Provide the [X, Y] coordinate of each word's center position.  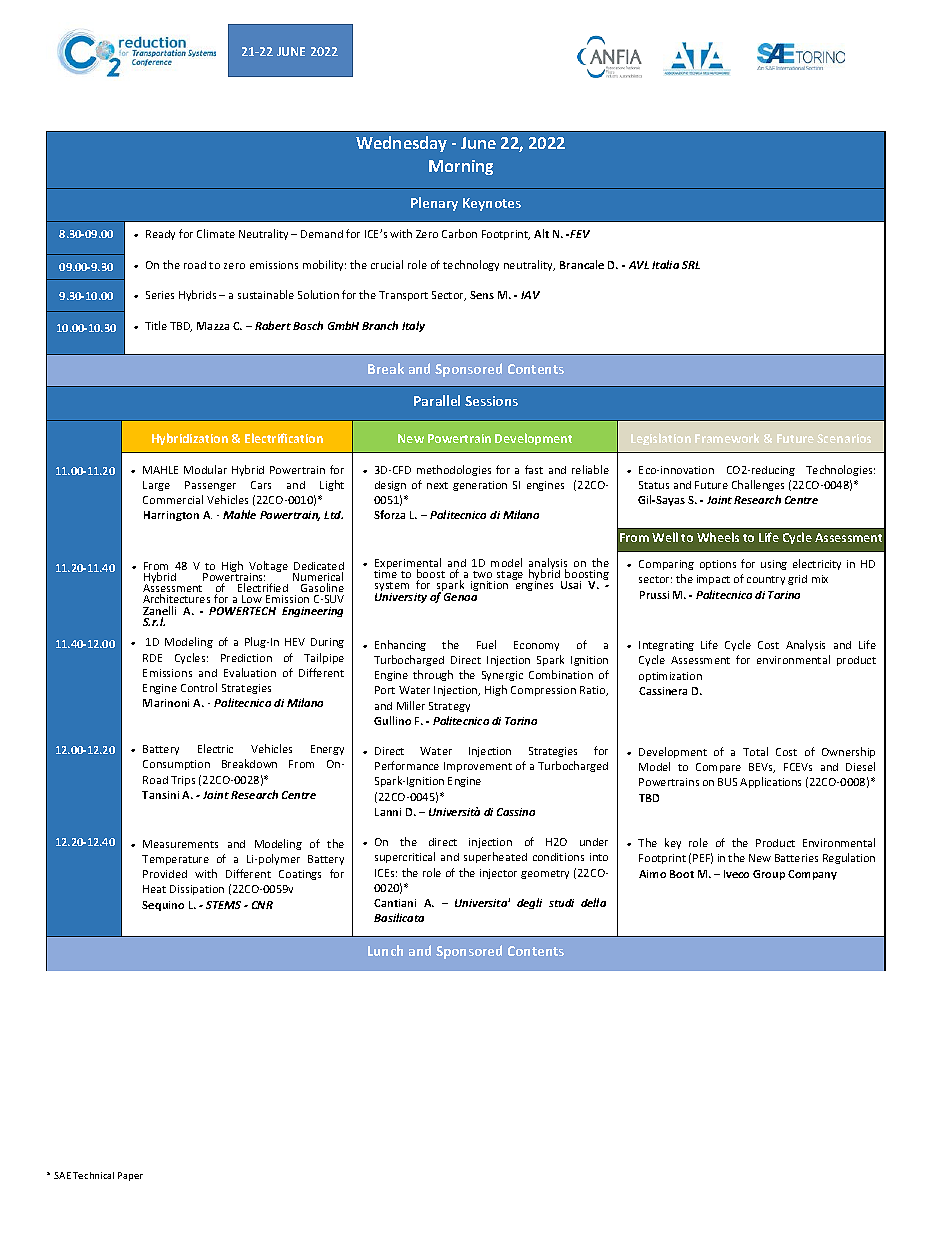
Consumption [176, 765]
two [482, 574]
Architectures [176, 600]
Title [156, 325]
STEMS [223, 905]
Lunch [385, 950]
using [774, 565]
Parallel [437, 400]
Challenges [758, 485]
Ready [160, 235]
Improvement [478, 767]
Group [769, 875]
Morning [461, 167]
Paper [130, 1176]
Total [755, 751]
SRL [691, 265]
